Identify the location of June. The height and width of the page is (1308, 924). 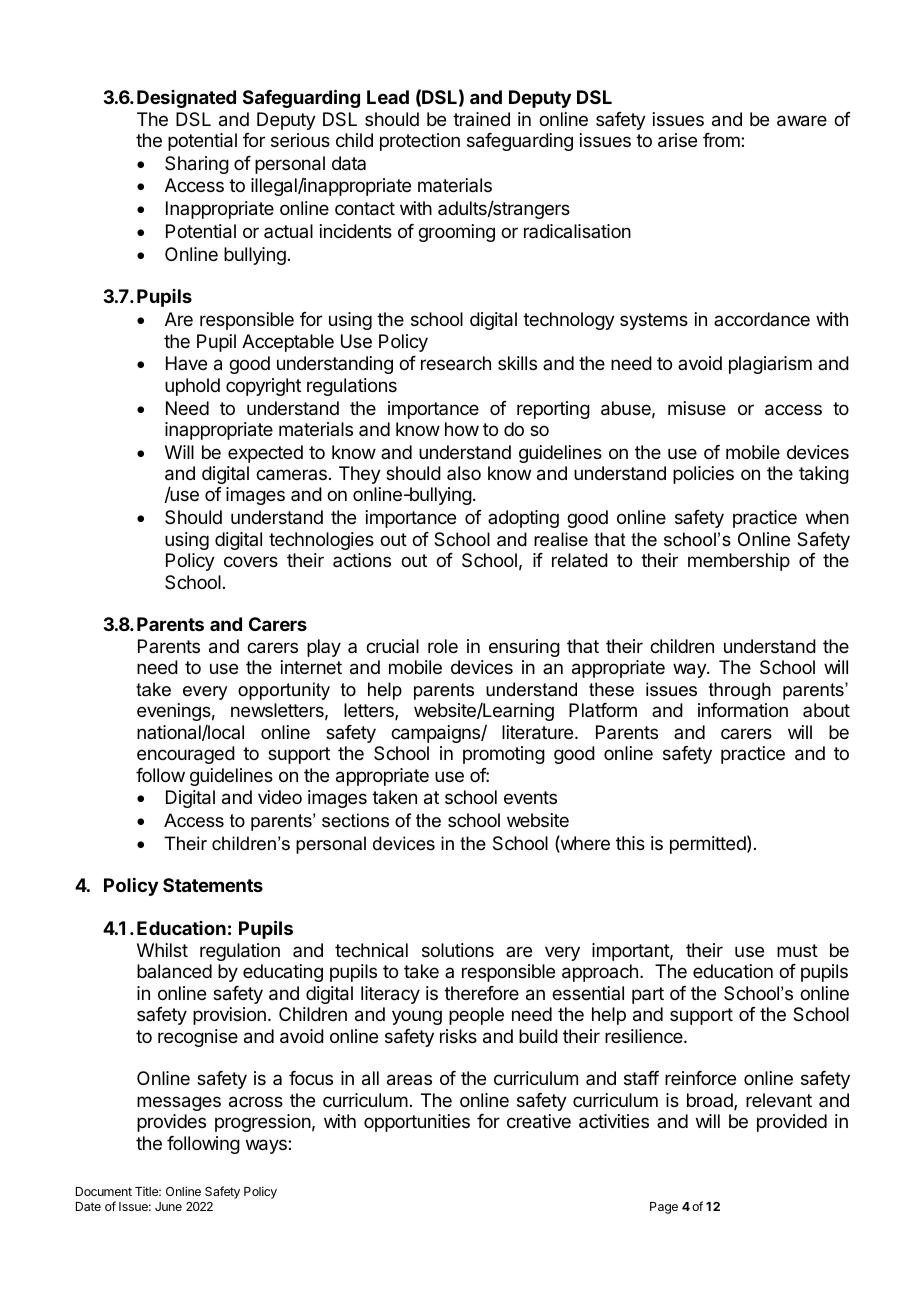
(168, 1206).
